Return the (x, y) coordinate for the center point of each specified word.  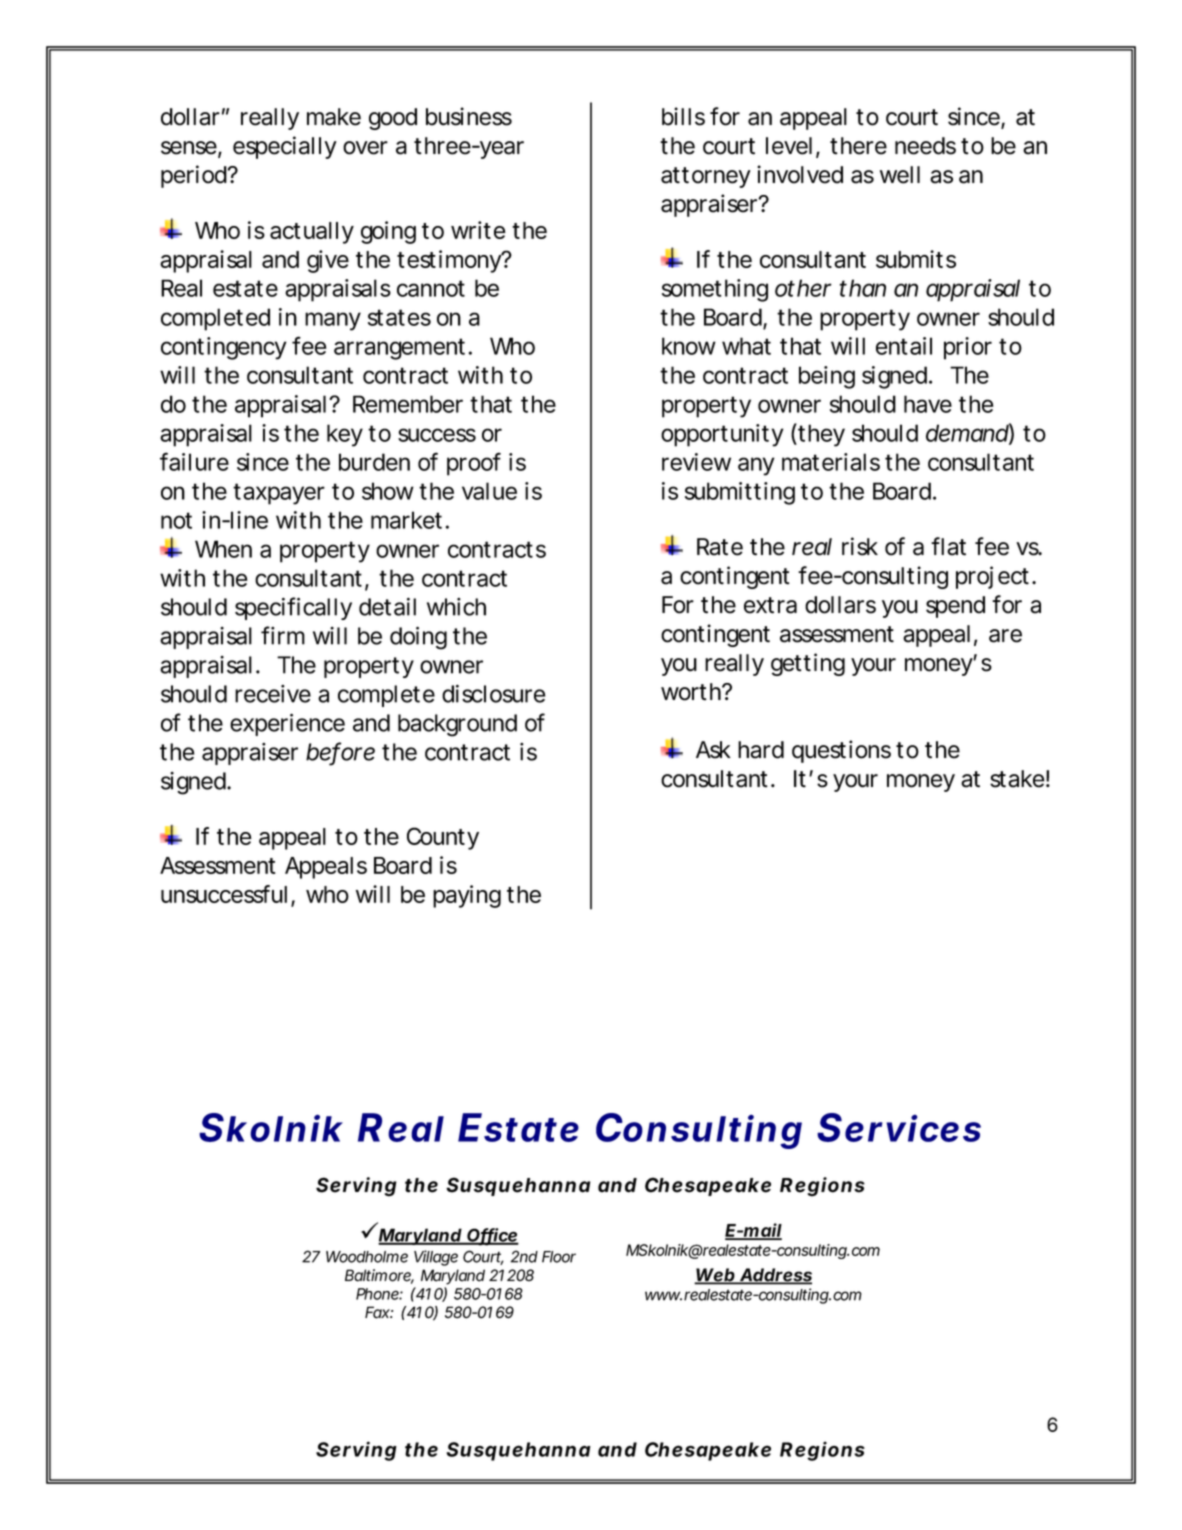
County (443, 838)
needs (925, 146)
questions (841, 751)
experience (287, 724)
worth (692, 692)
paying (467, 896)
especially (285, 147)
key (345, 435)
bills (683, 116)
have (928, 404)
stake (1017, 779)
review (696, 462)
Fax (378, 1312)
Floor (559, 1257)
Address (775, 1276)
